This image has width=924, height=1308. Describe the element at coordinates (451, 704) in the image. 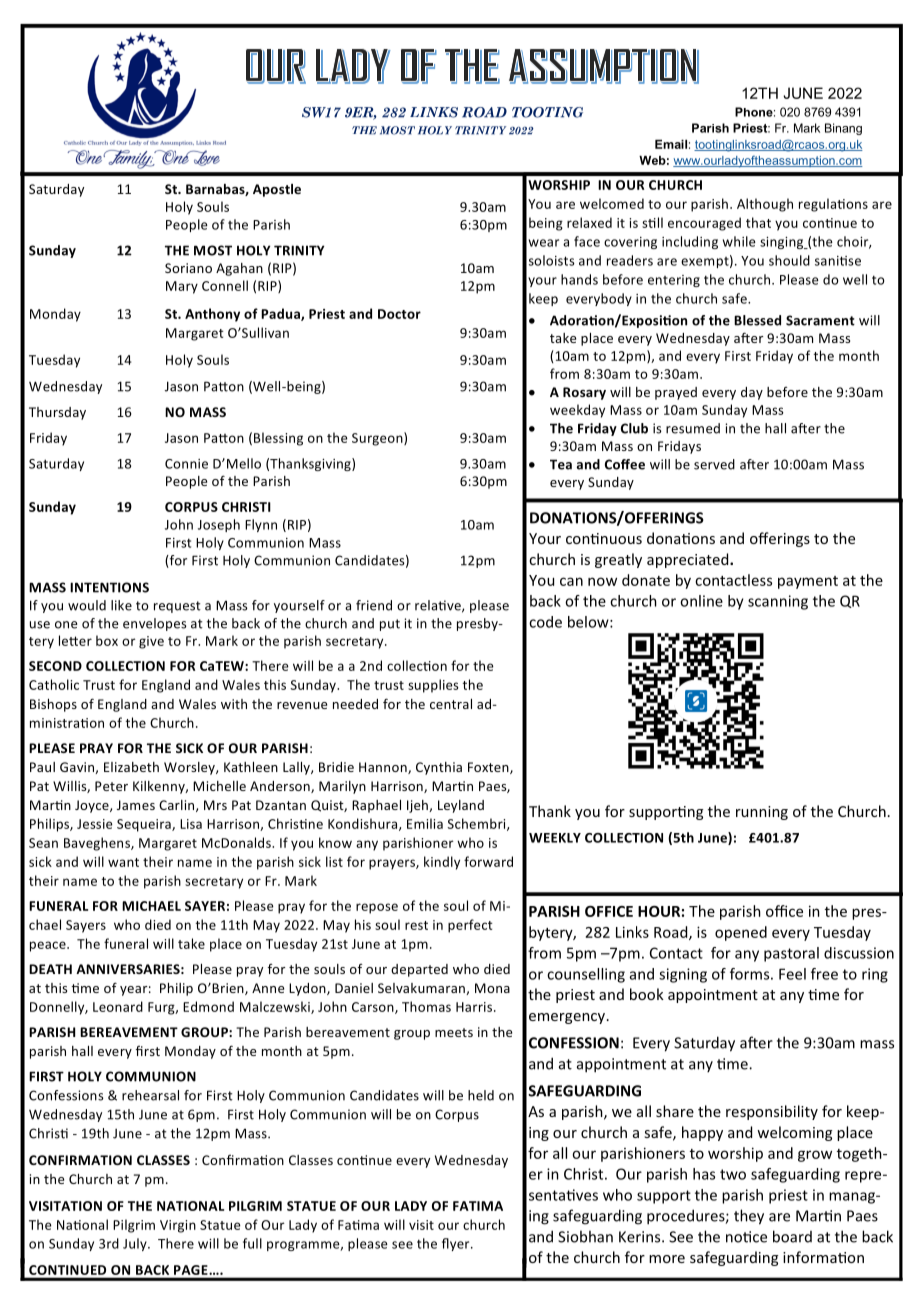

I see `central` at that location.
